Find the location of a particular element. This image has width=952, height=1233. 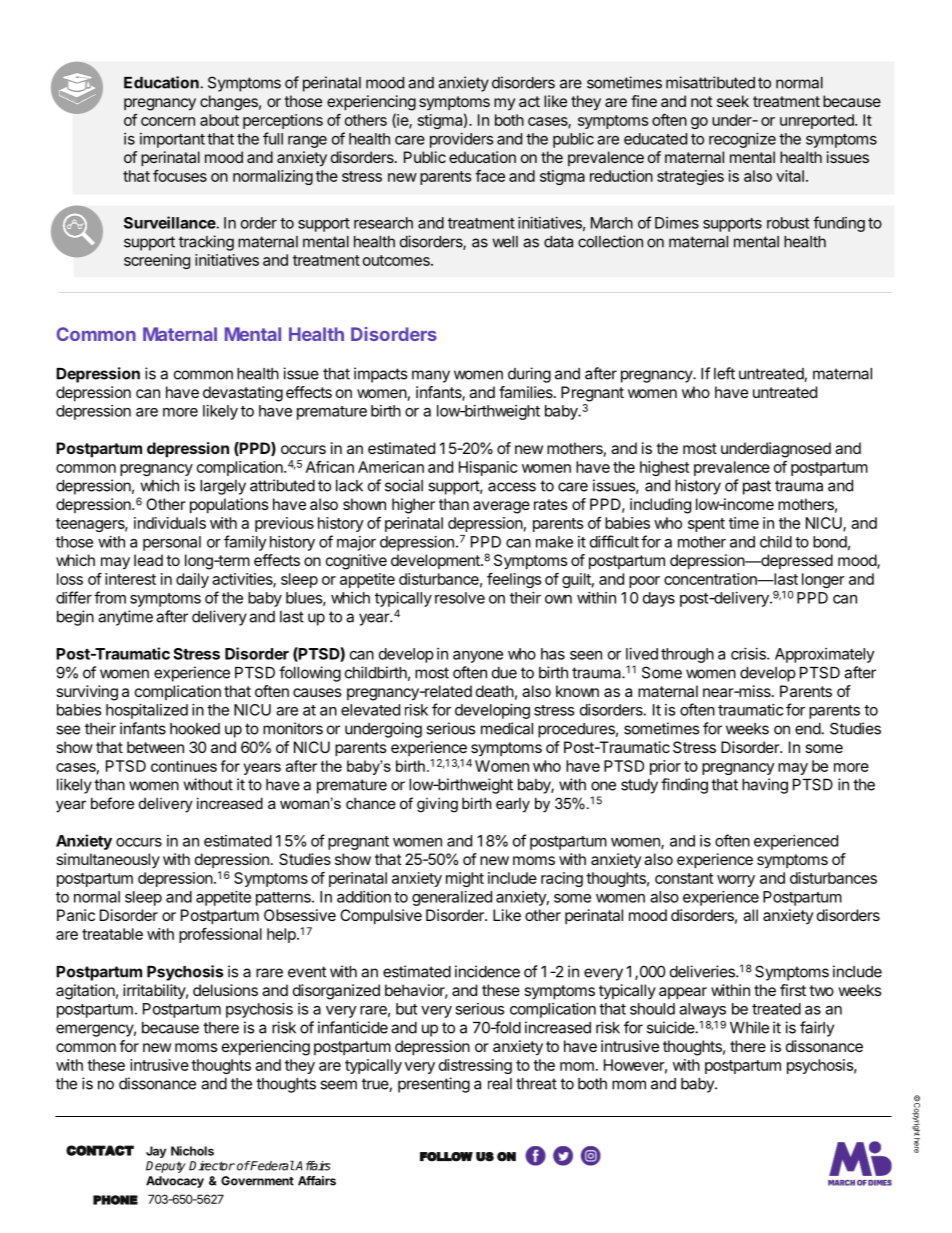

Deputy is located at coordinates (166, 1167).
